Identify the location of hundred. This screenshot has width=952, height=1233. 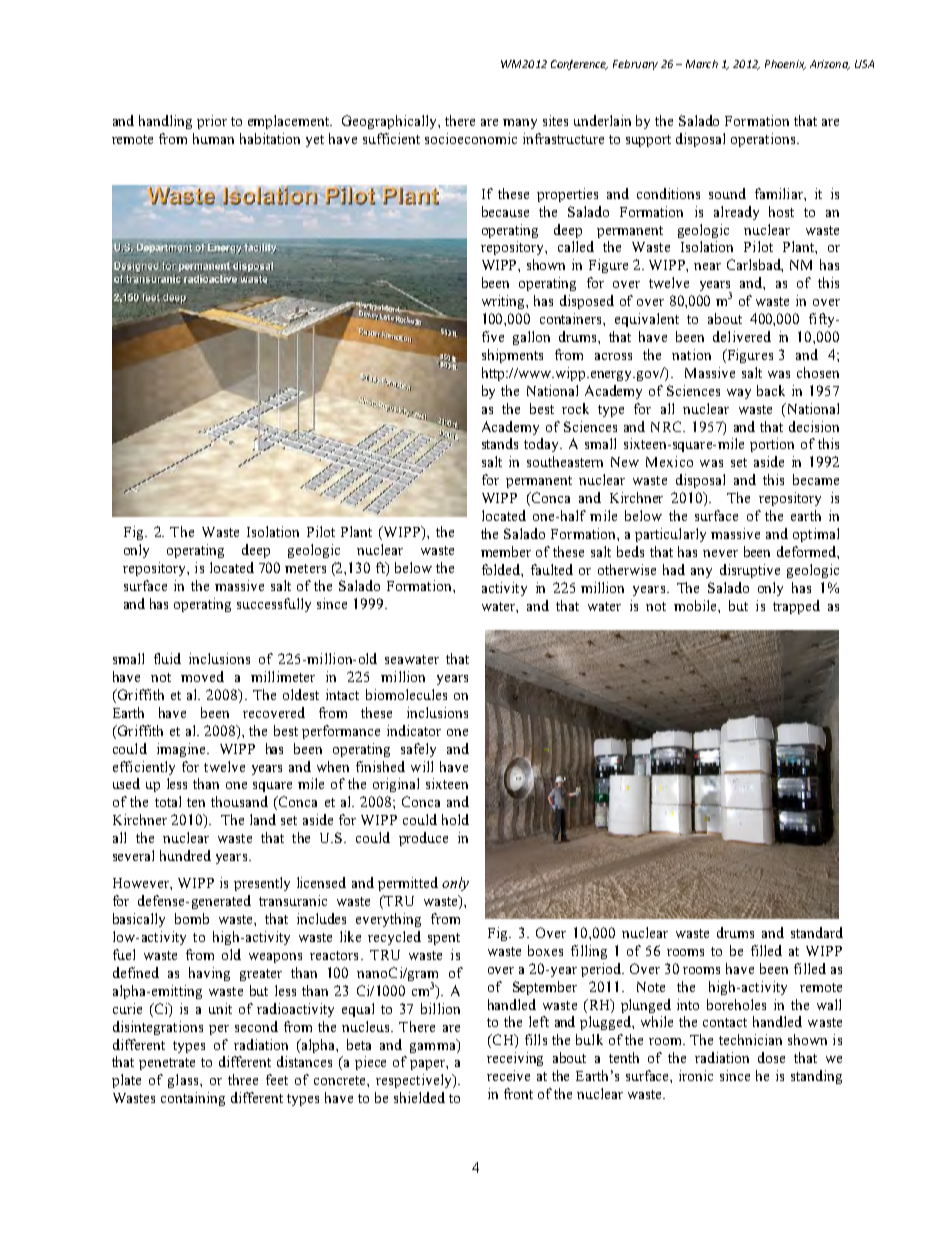
(185, 855).
